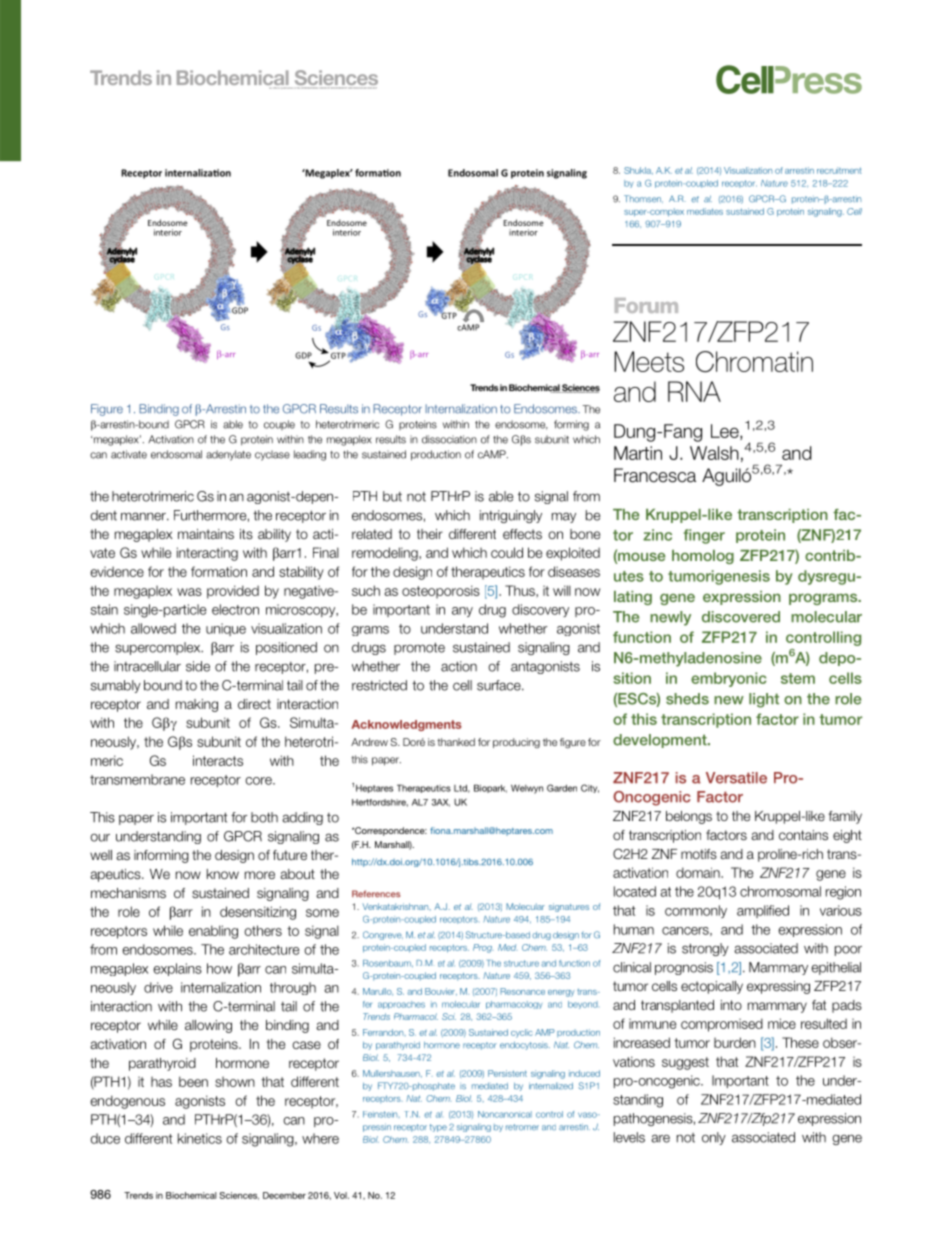 The image size is (952, 1237). What do you see at coordinates (705, 211) in the screenshot?
I see `mediates` at bounding box center [705, 211].
